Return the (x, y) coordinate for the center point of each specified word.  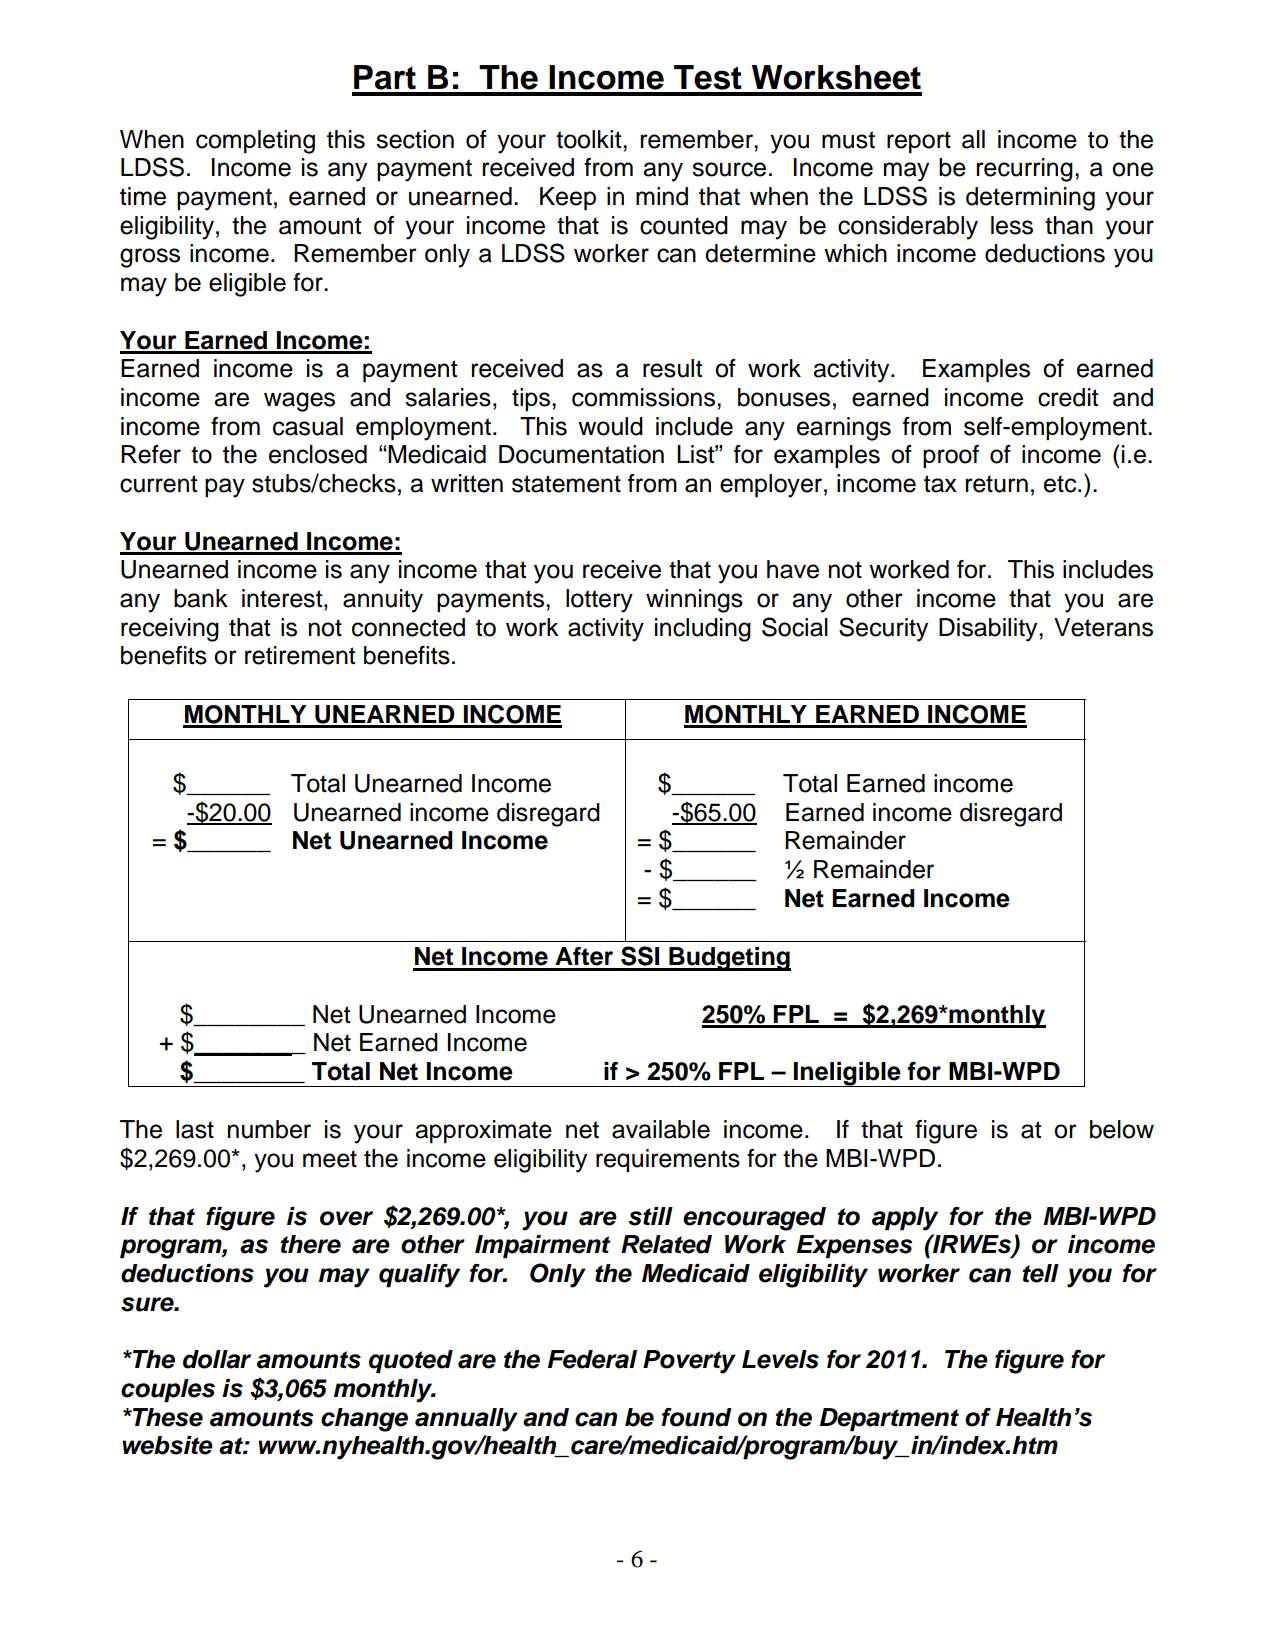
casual (308, 426)
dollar (217, 1359)
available (661, 1129)
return (996, 484)
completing (255, 142)
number (269, 1129)
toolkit (590, 139)
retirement (300, 655)
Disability (989, 630)
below (1122, 1129)
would (610, 426)
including (703, 630)
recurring (1024, 170)
